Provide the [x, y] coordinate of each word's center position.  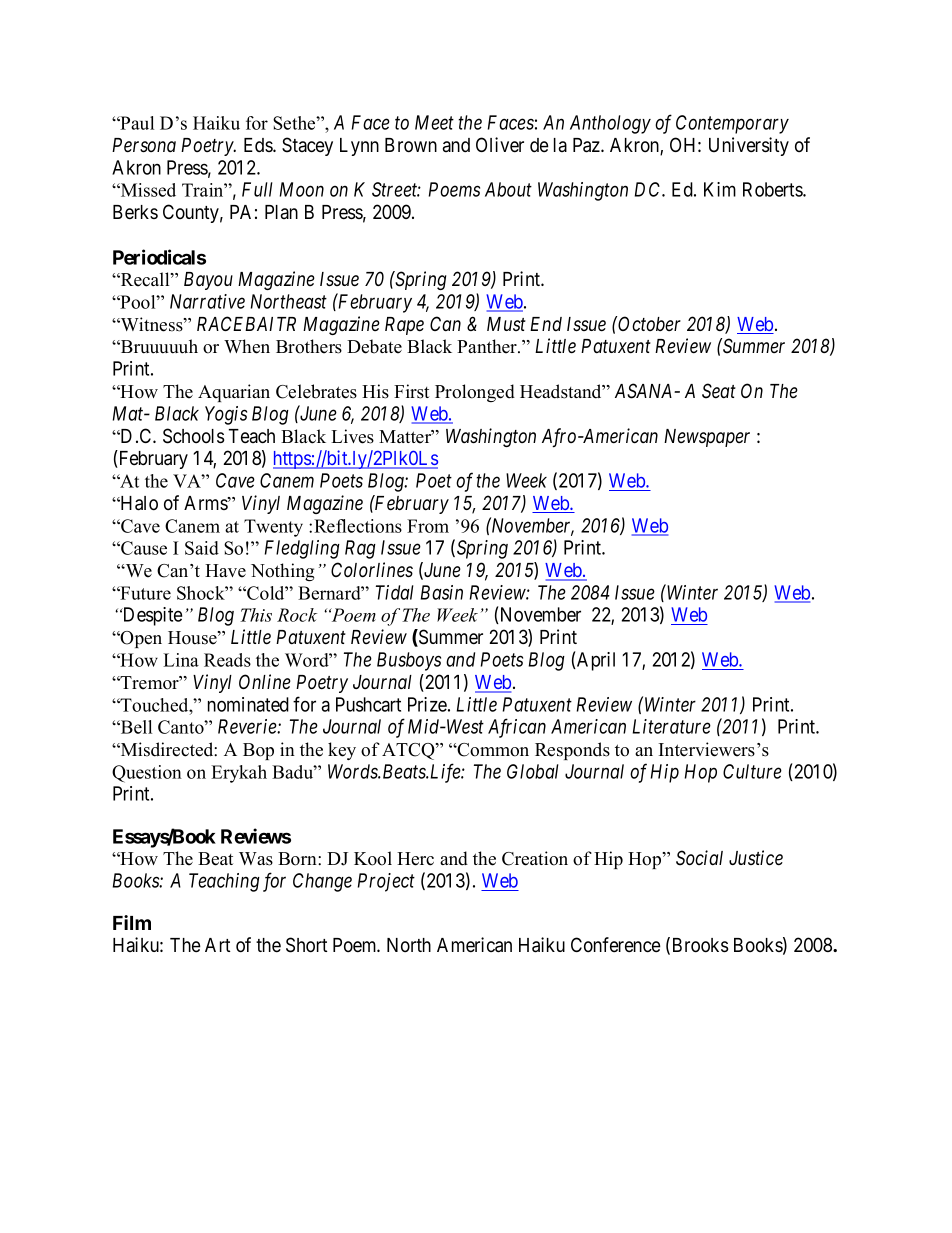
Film [132, 922]
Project [386, 882]
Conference [616, 945]
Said [202, 548]
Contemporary [732, 124]
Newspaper [707, 438]
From [428, 526]
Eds [259, 145]
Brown [411, 145]
